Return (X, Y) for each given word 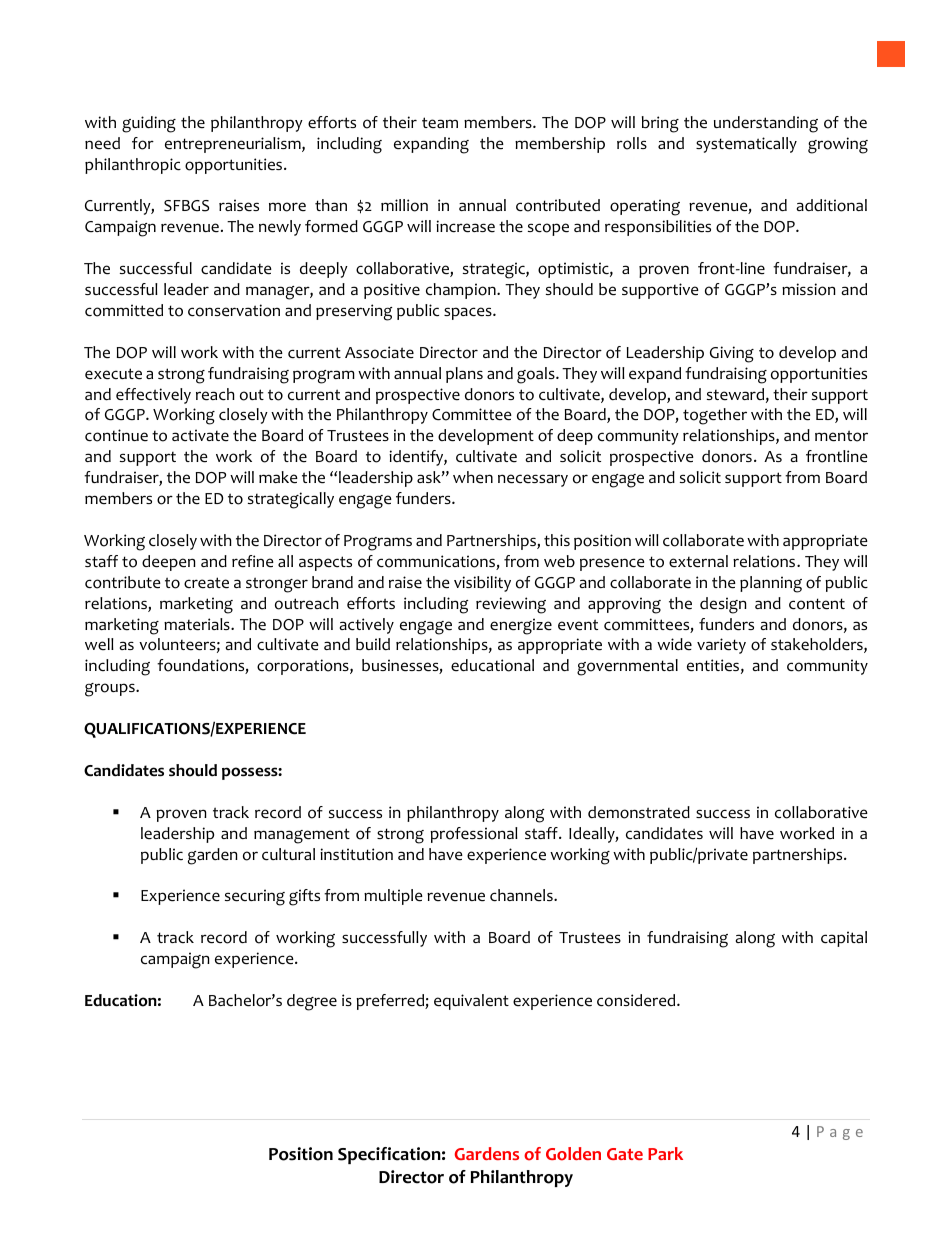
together (715, 416)
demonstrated (639, 812)
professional (474, 835)
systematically (746, 145)
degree (312, 1002)
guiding (149, 124)
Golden (573, 1154)
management (302, 836)
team (440, 123)
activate (200, 435)
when (473, 477)
